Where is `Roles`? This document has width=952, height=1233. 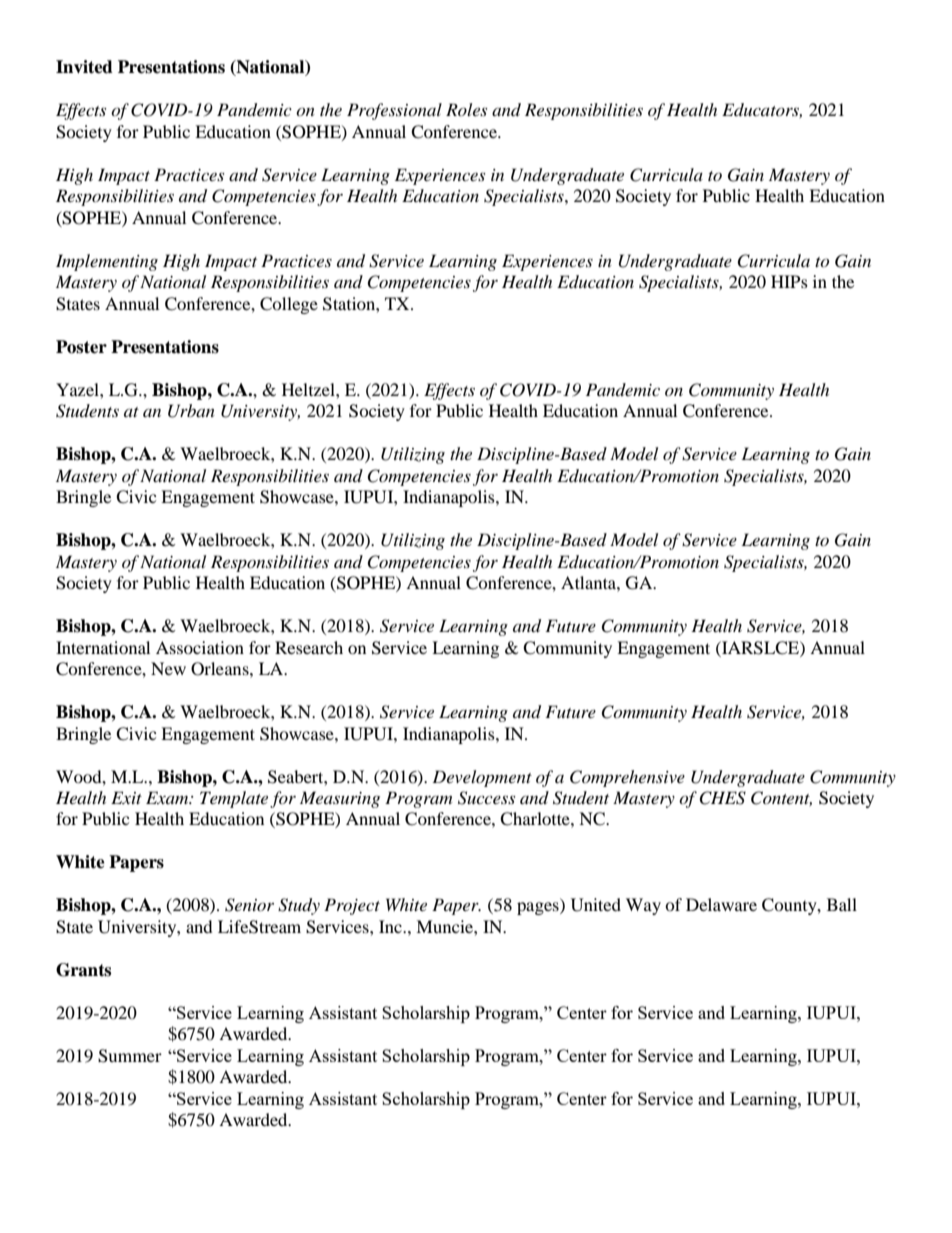 Roles is located at coordinates (466, 109).
